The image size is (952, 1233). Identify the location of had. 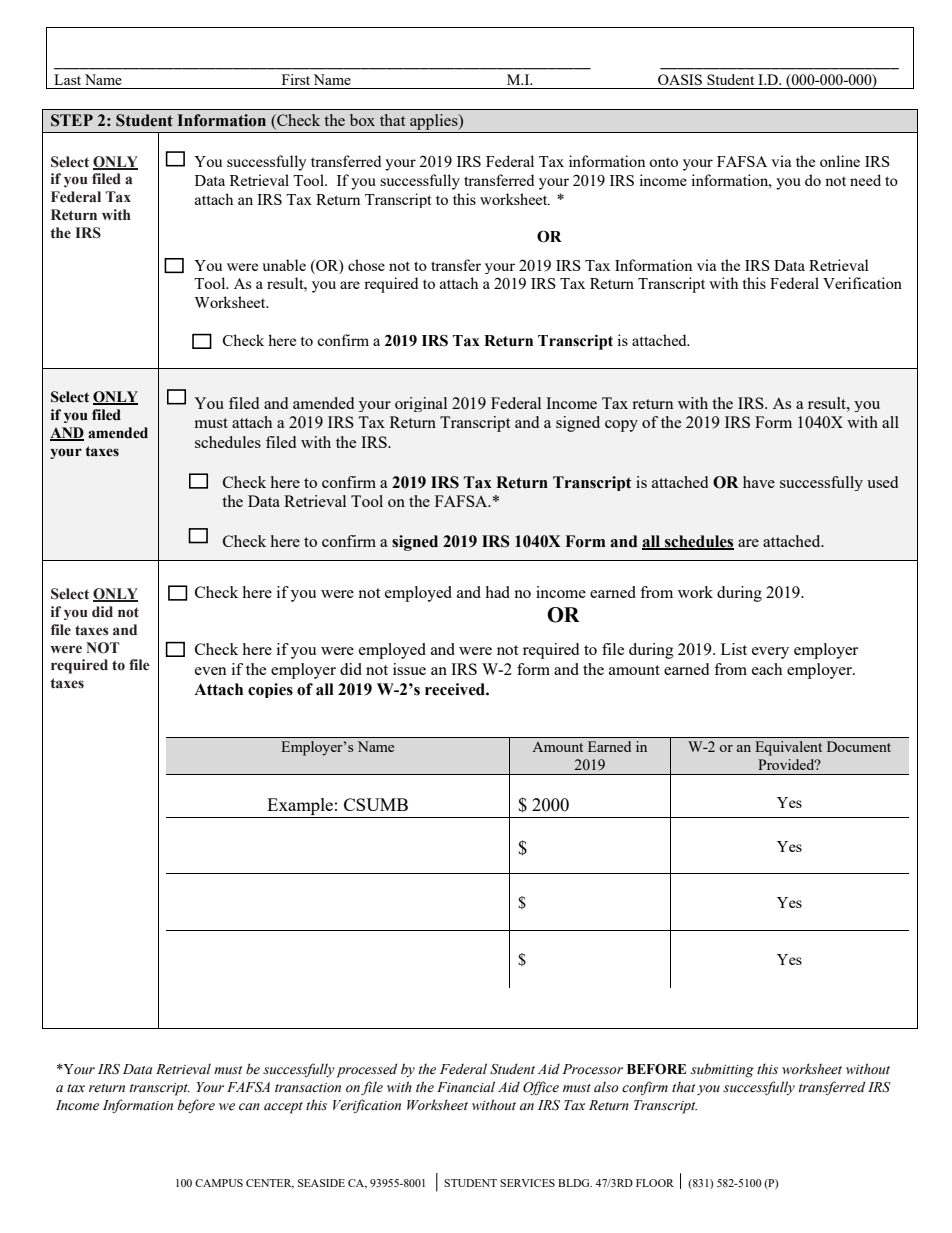
(497, 592).
